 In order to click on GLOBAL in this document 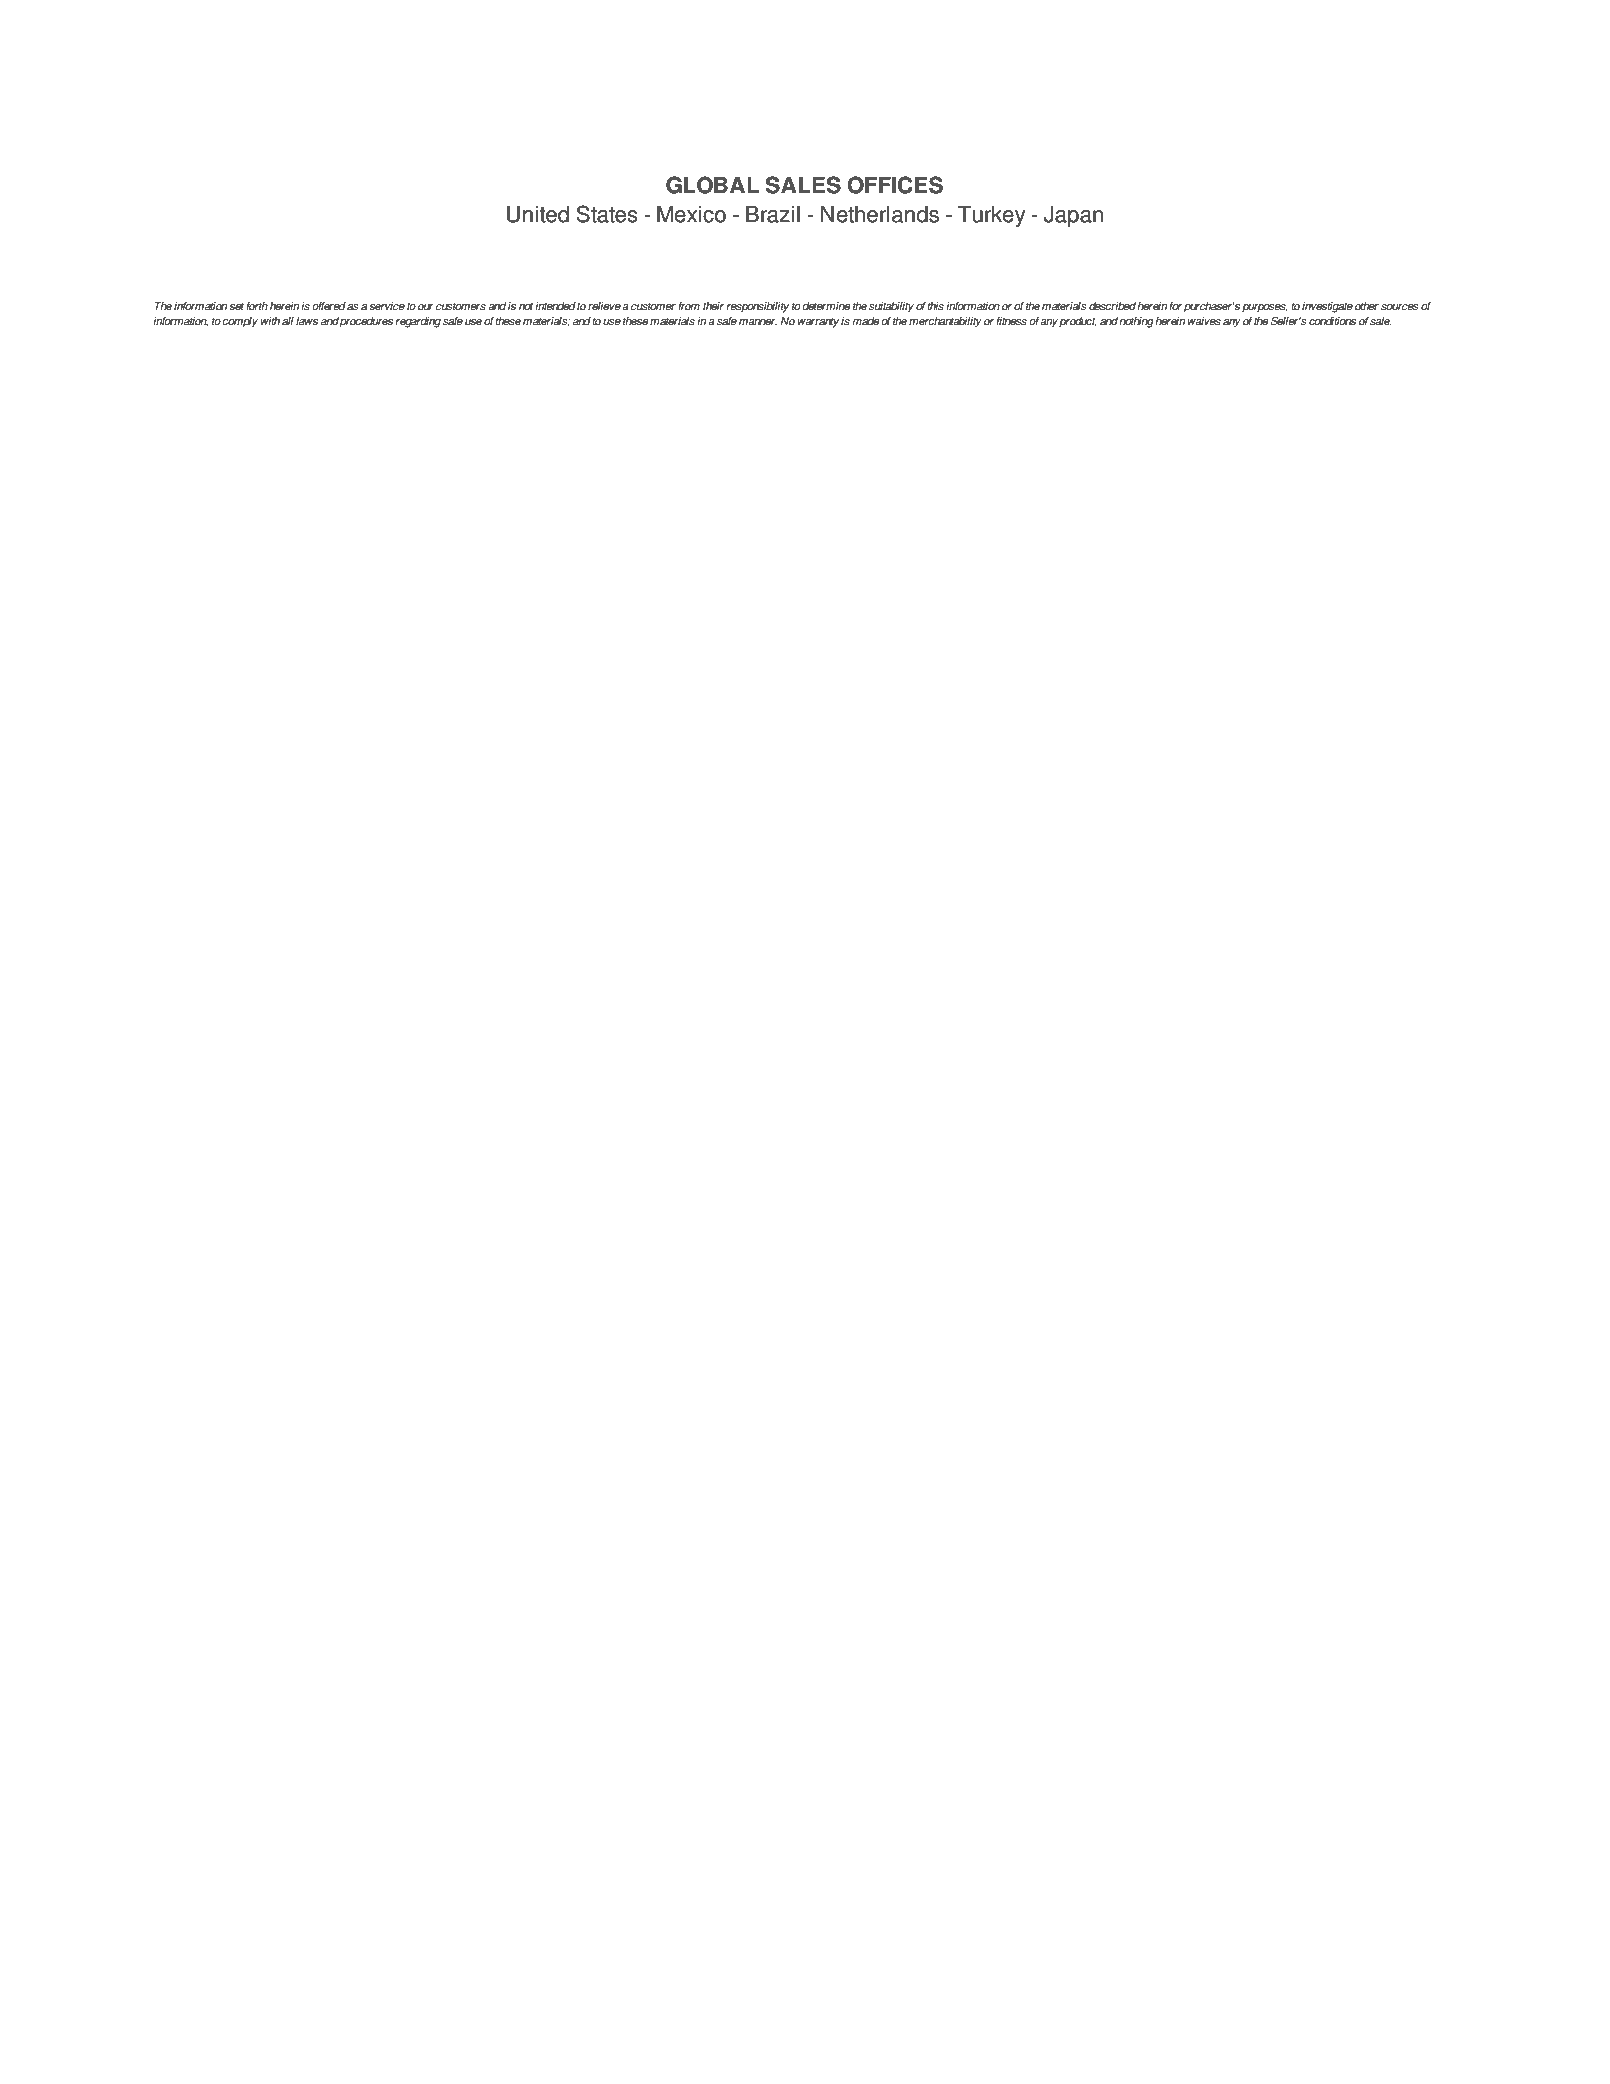, I will do `click(712, 185)`.
